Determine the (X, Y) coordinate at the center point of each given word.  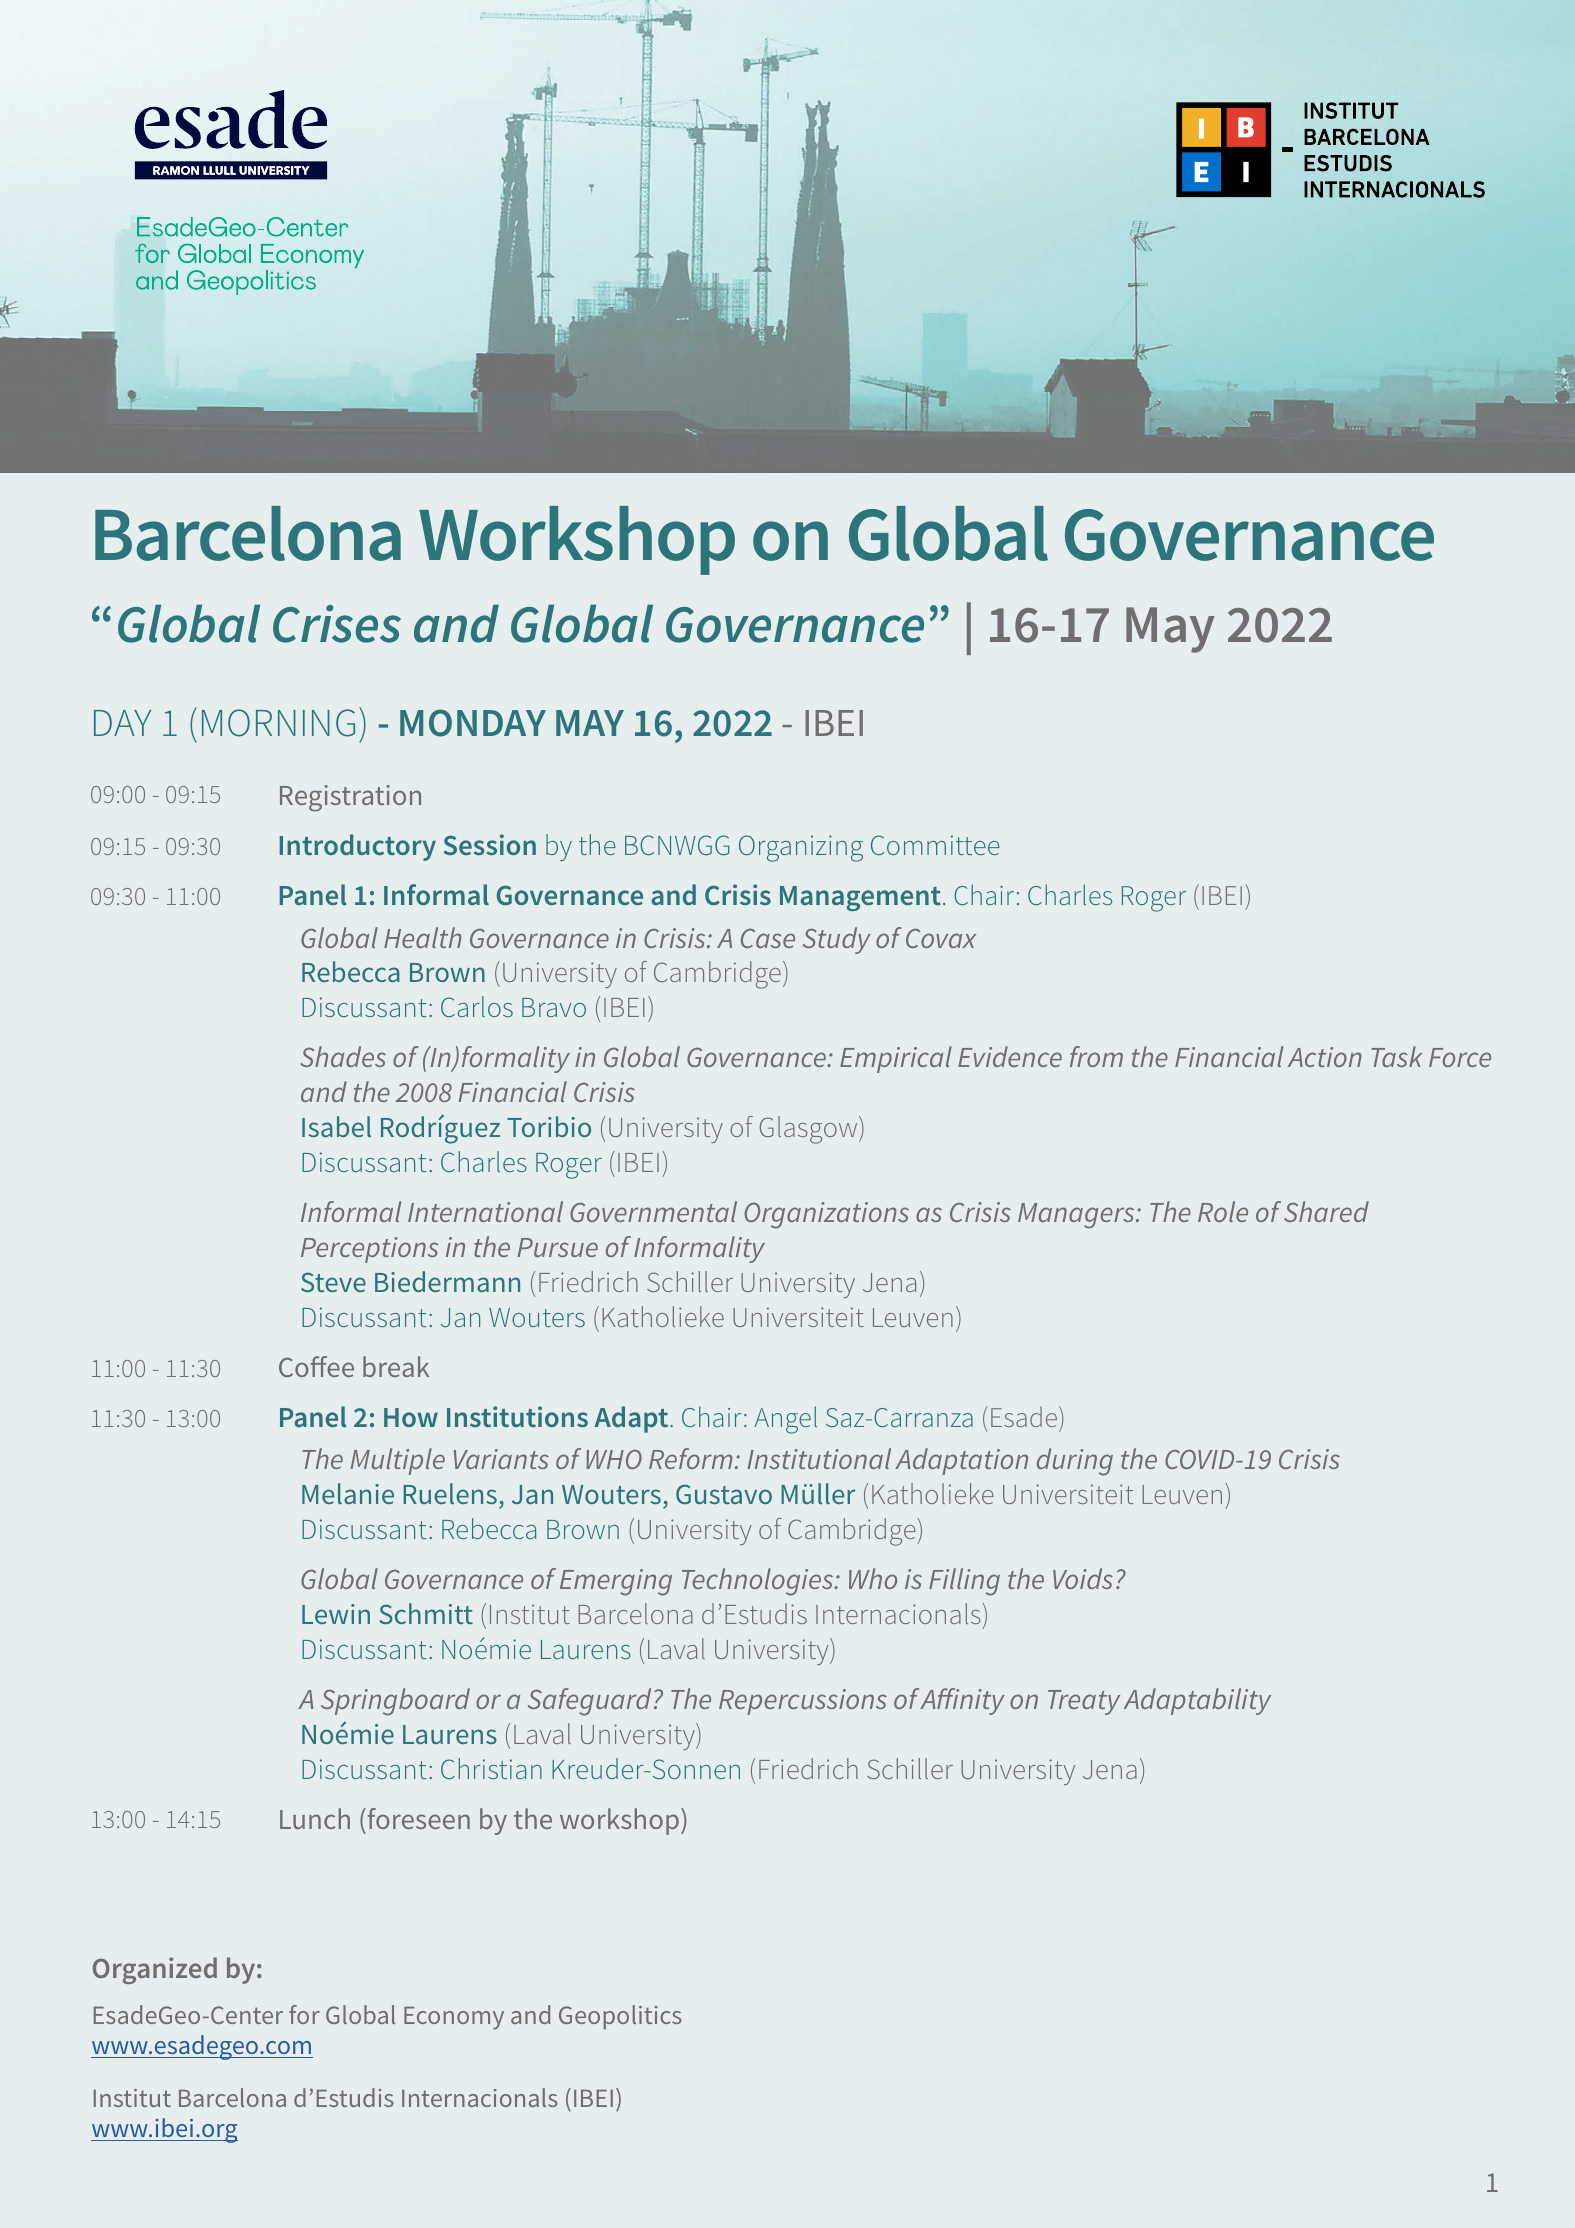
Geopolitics (620, 2017)
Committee (935, 845)
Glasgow (810, 1130)
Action (1325, 1057)
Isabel (336, 1126)
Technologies (759, 1582)
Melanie (348, 1493)
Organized (155, 1970)
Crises (337, 624)
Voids (1083, 1578)
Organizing (801, 848)
